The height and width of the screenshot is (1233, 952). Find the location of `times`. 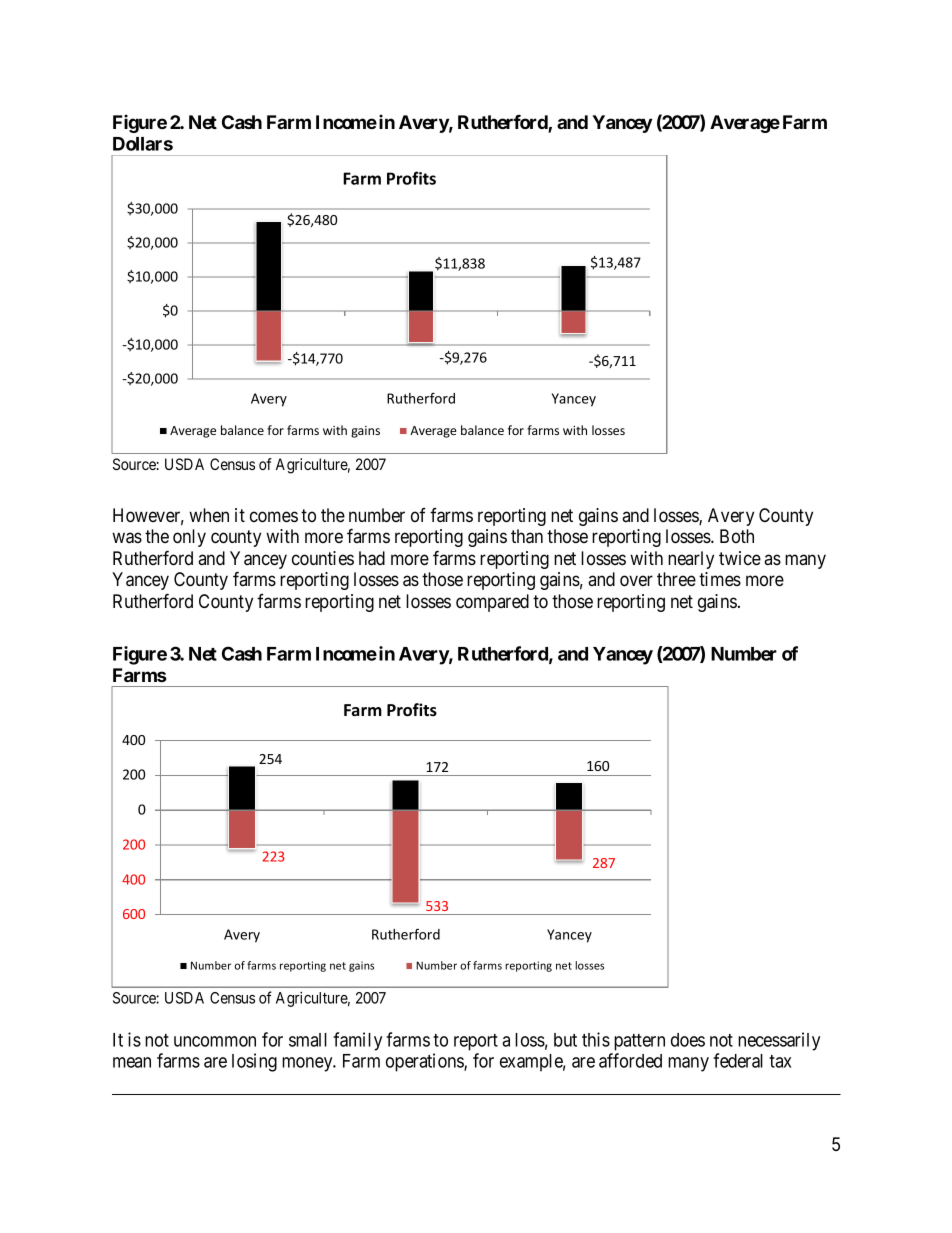

times is located at coordinates (720, 579).
